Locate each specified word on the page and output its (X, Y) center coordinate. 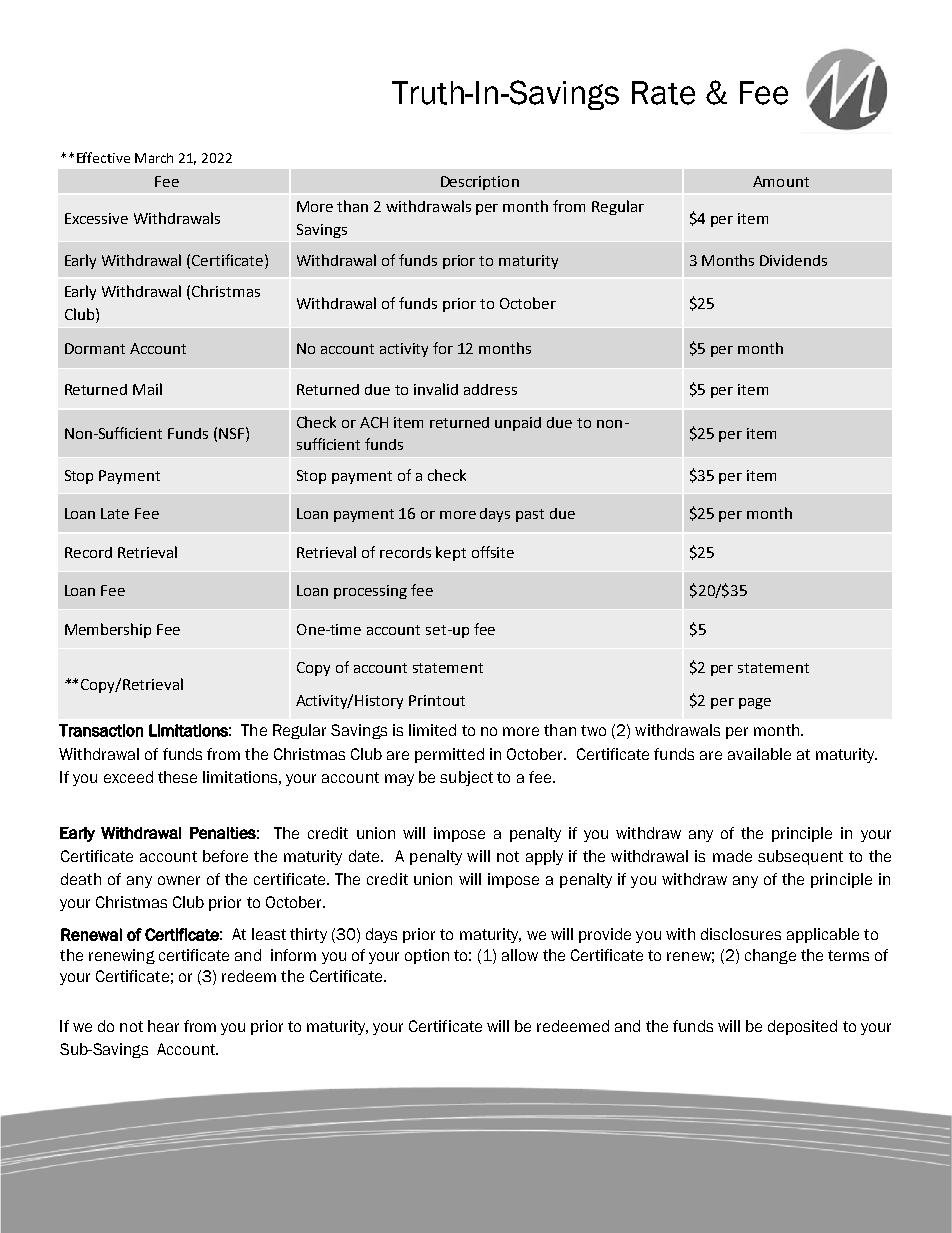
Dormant (95, 348)
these (177, 777)
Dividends (793, 260)
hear (163, 1026)
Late (115, 513)
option (427, 956)
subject (466, 778)
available (759, 754)
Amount (781, 181)
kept (451, 553)
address (490, 389)
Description (480, 183)
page (755, 703)
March (154, 158)
